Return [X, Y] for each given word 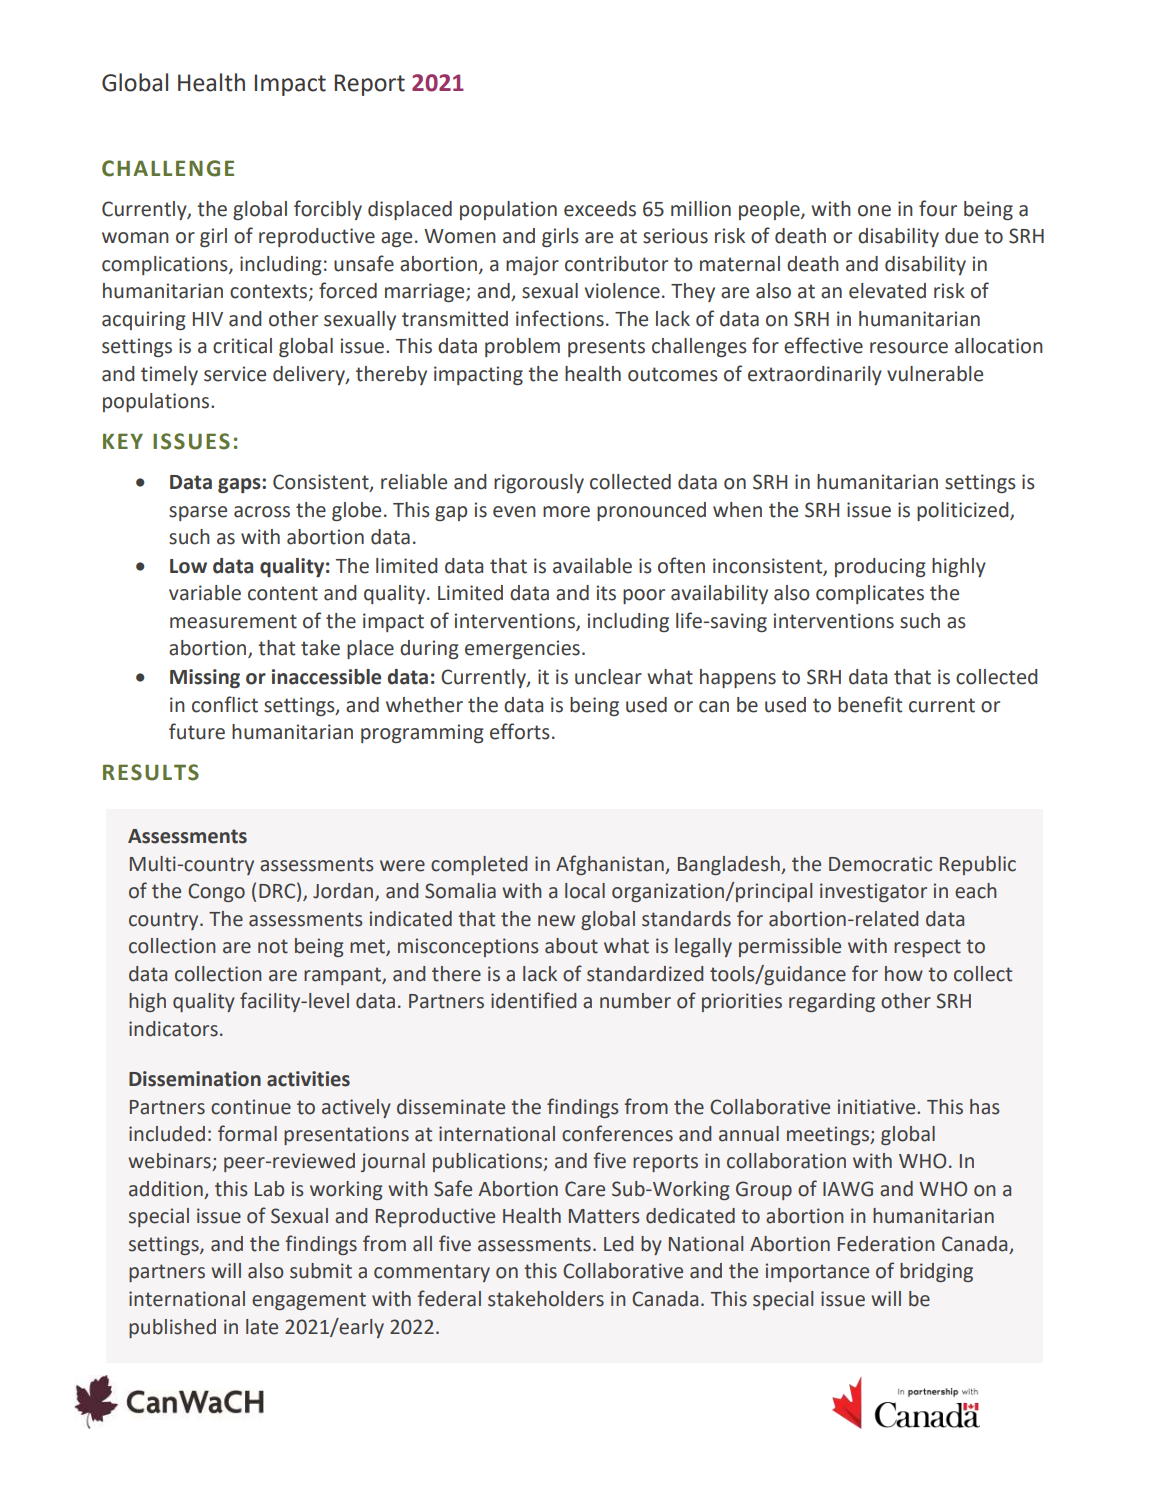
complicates [870, 594]
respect [927, 948]
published [172, 1328]
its [606, 593]
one [874, 211]
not [273, 946]
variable [205, 593]
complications [166, 265]
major [532, 265]
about [571, 946]
